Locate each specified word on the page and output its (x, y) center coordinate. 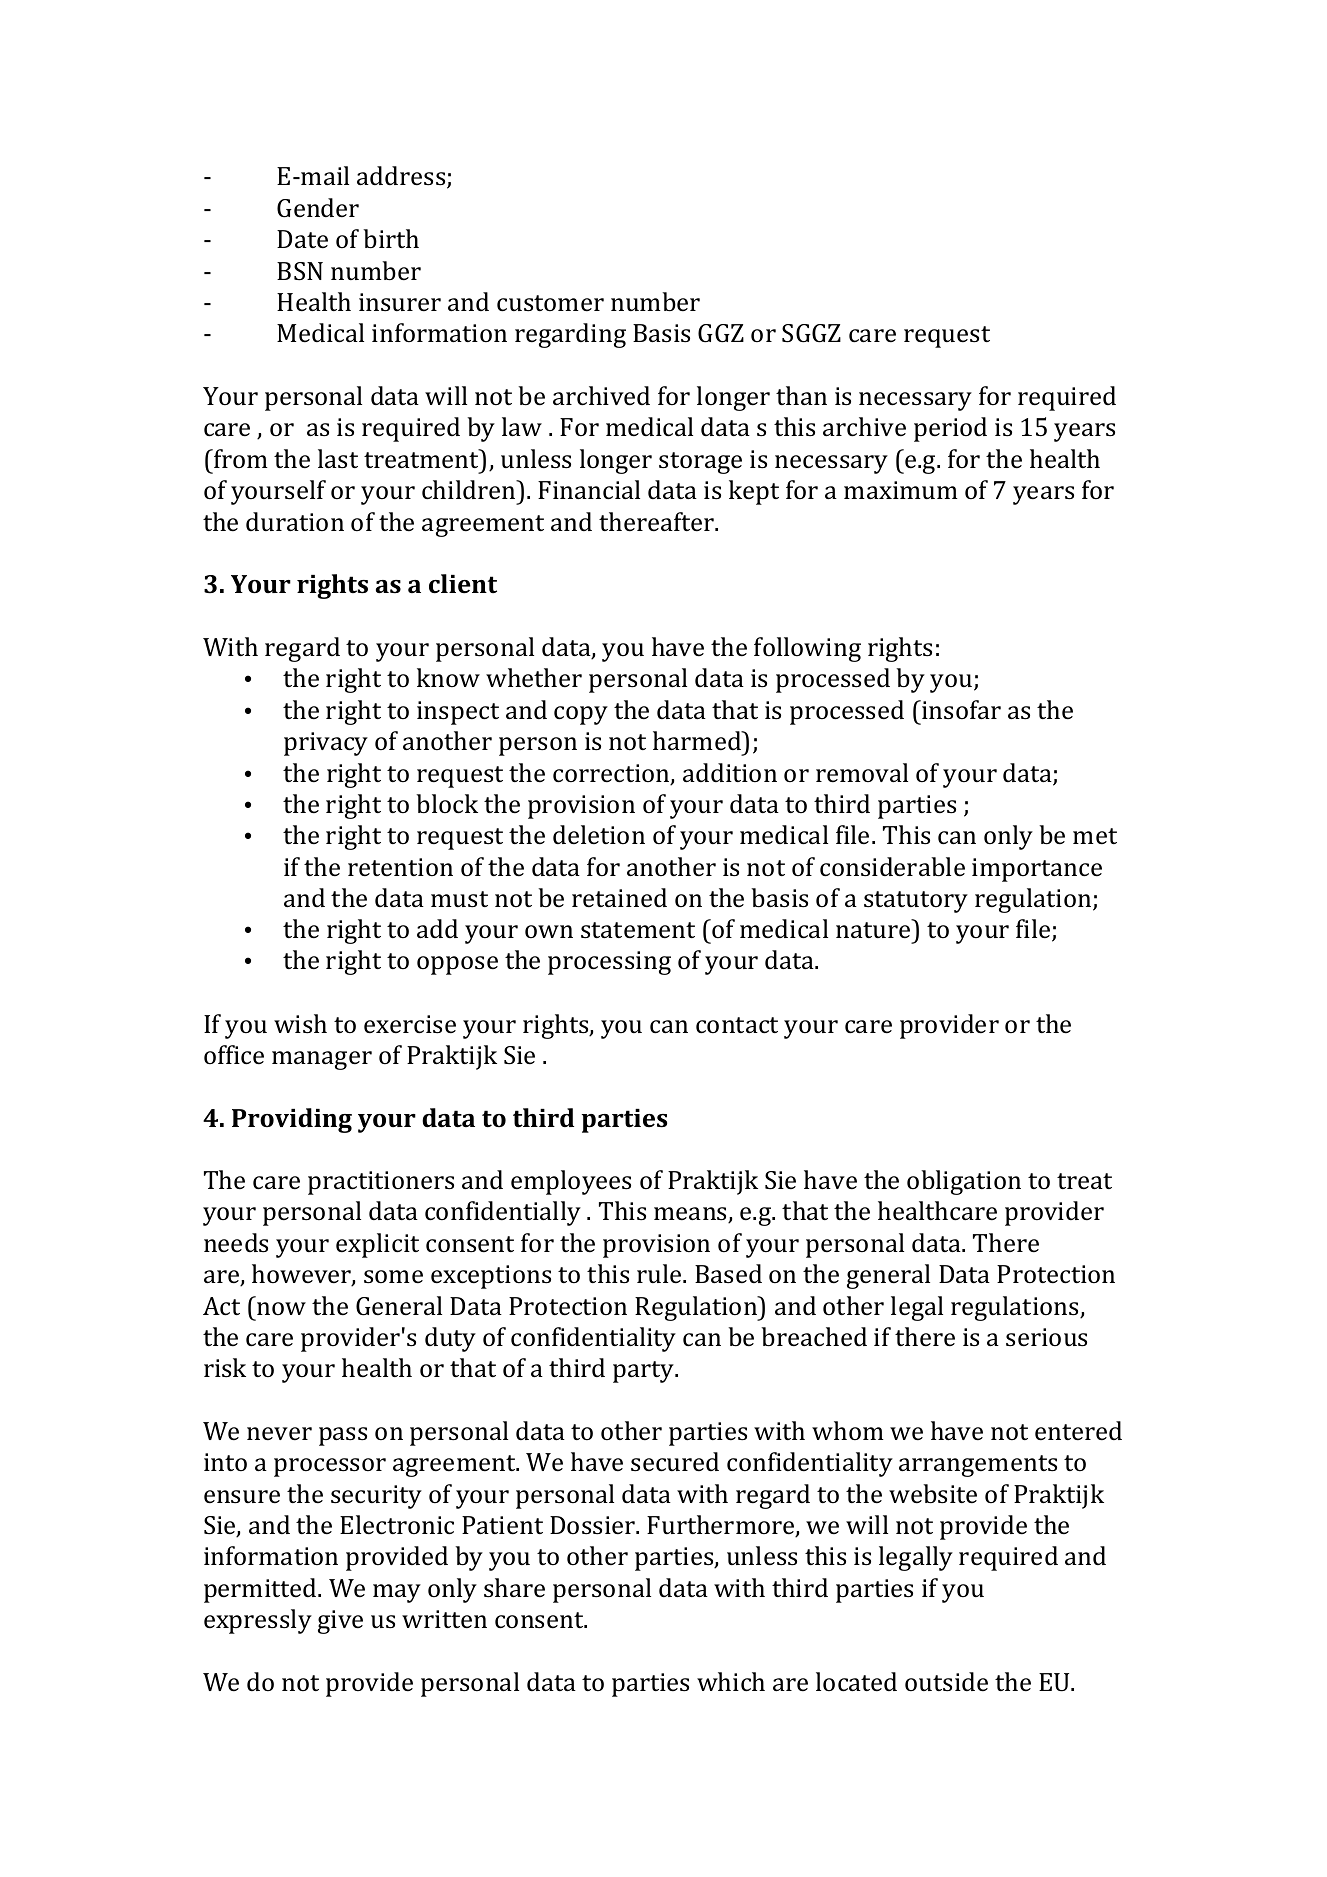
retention (400, 867)
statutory (916, 902)
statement (638, 930)
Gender (318, 208)
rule (660, 1274)
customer (550, 303)
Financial (589, 490)
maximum (901, 490)
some (393, 1277)
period (950, 429)
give (340, 1622)
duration (295, 521)
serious (1046, 1337)
